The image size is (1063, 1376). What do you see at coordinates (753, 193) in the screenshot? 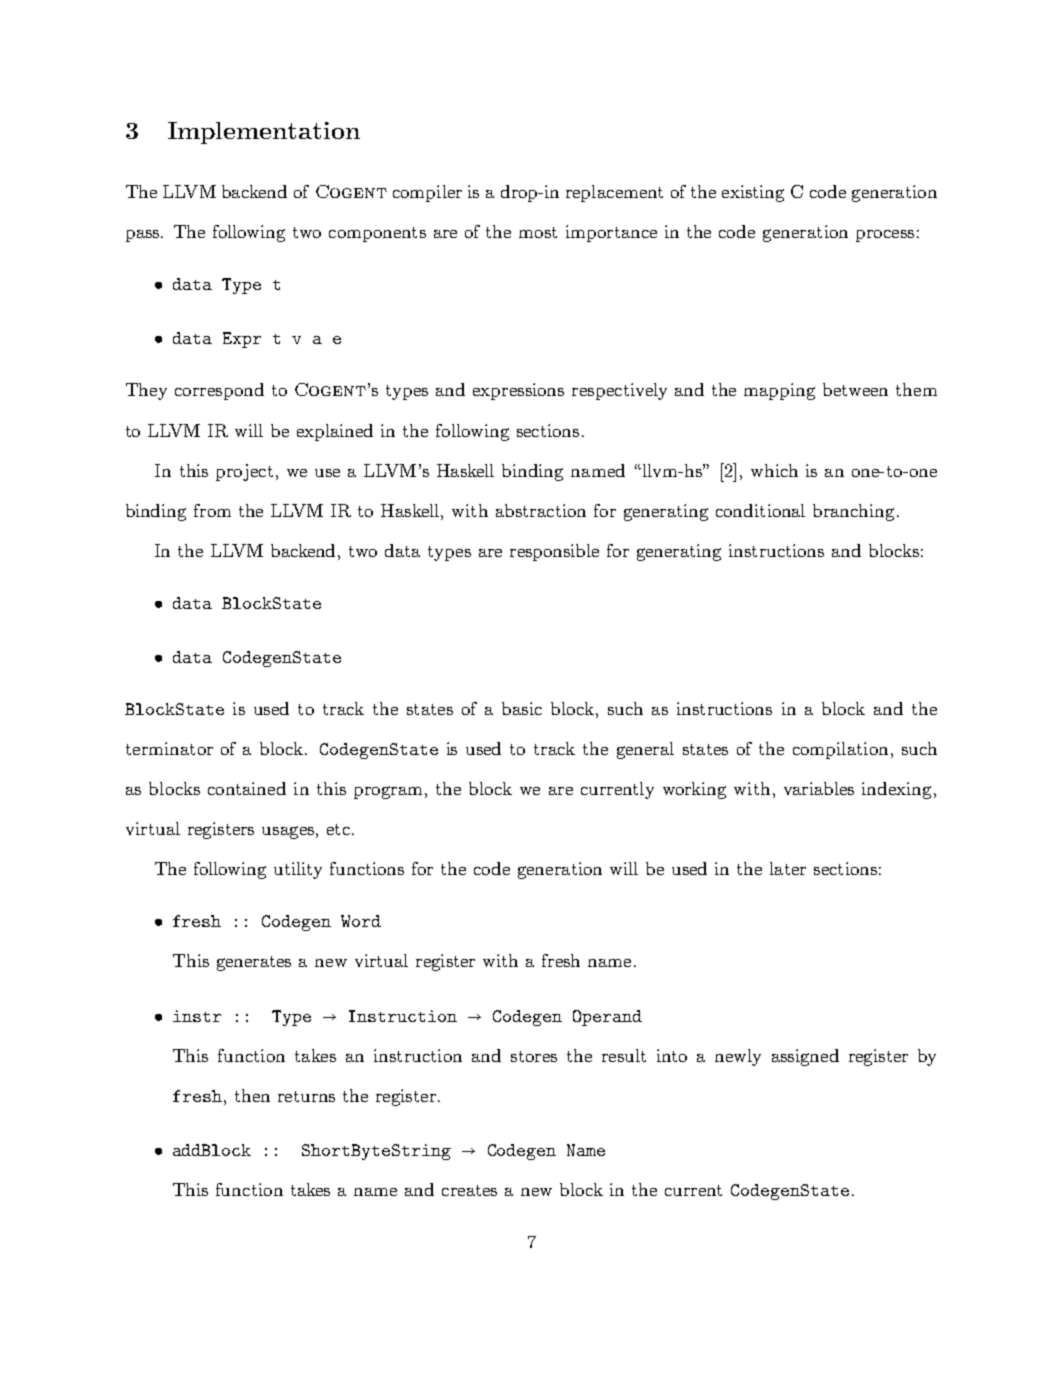
I see `existing` at bounding box center [753, 193].
